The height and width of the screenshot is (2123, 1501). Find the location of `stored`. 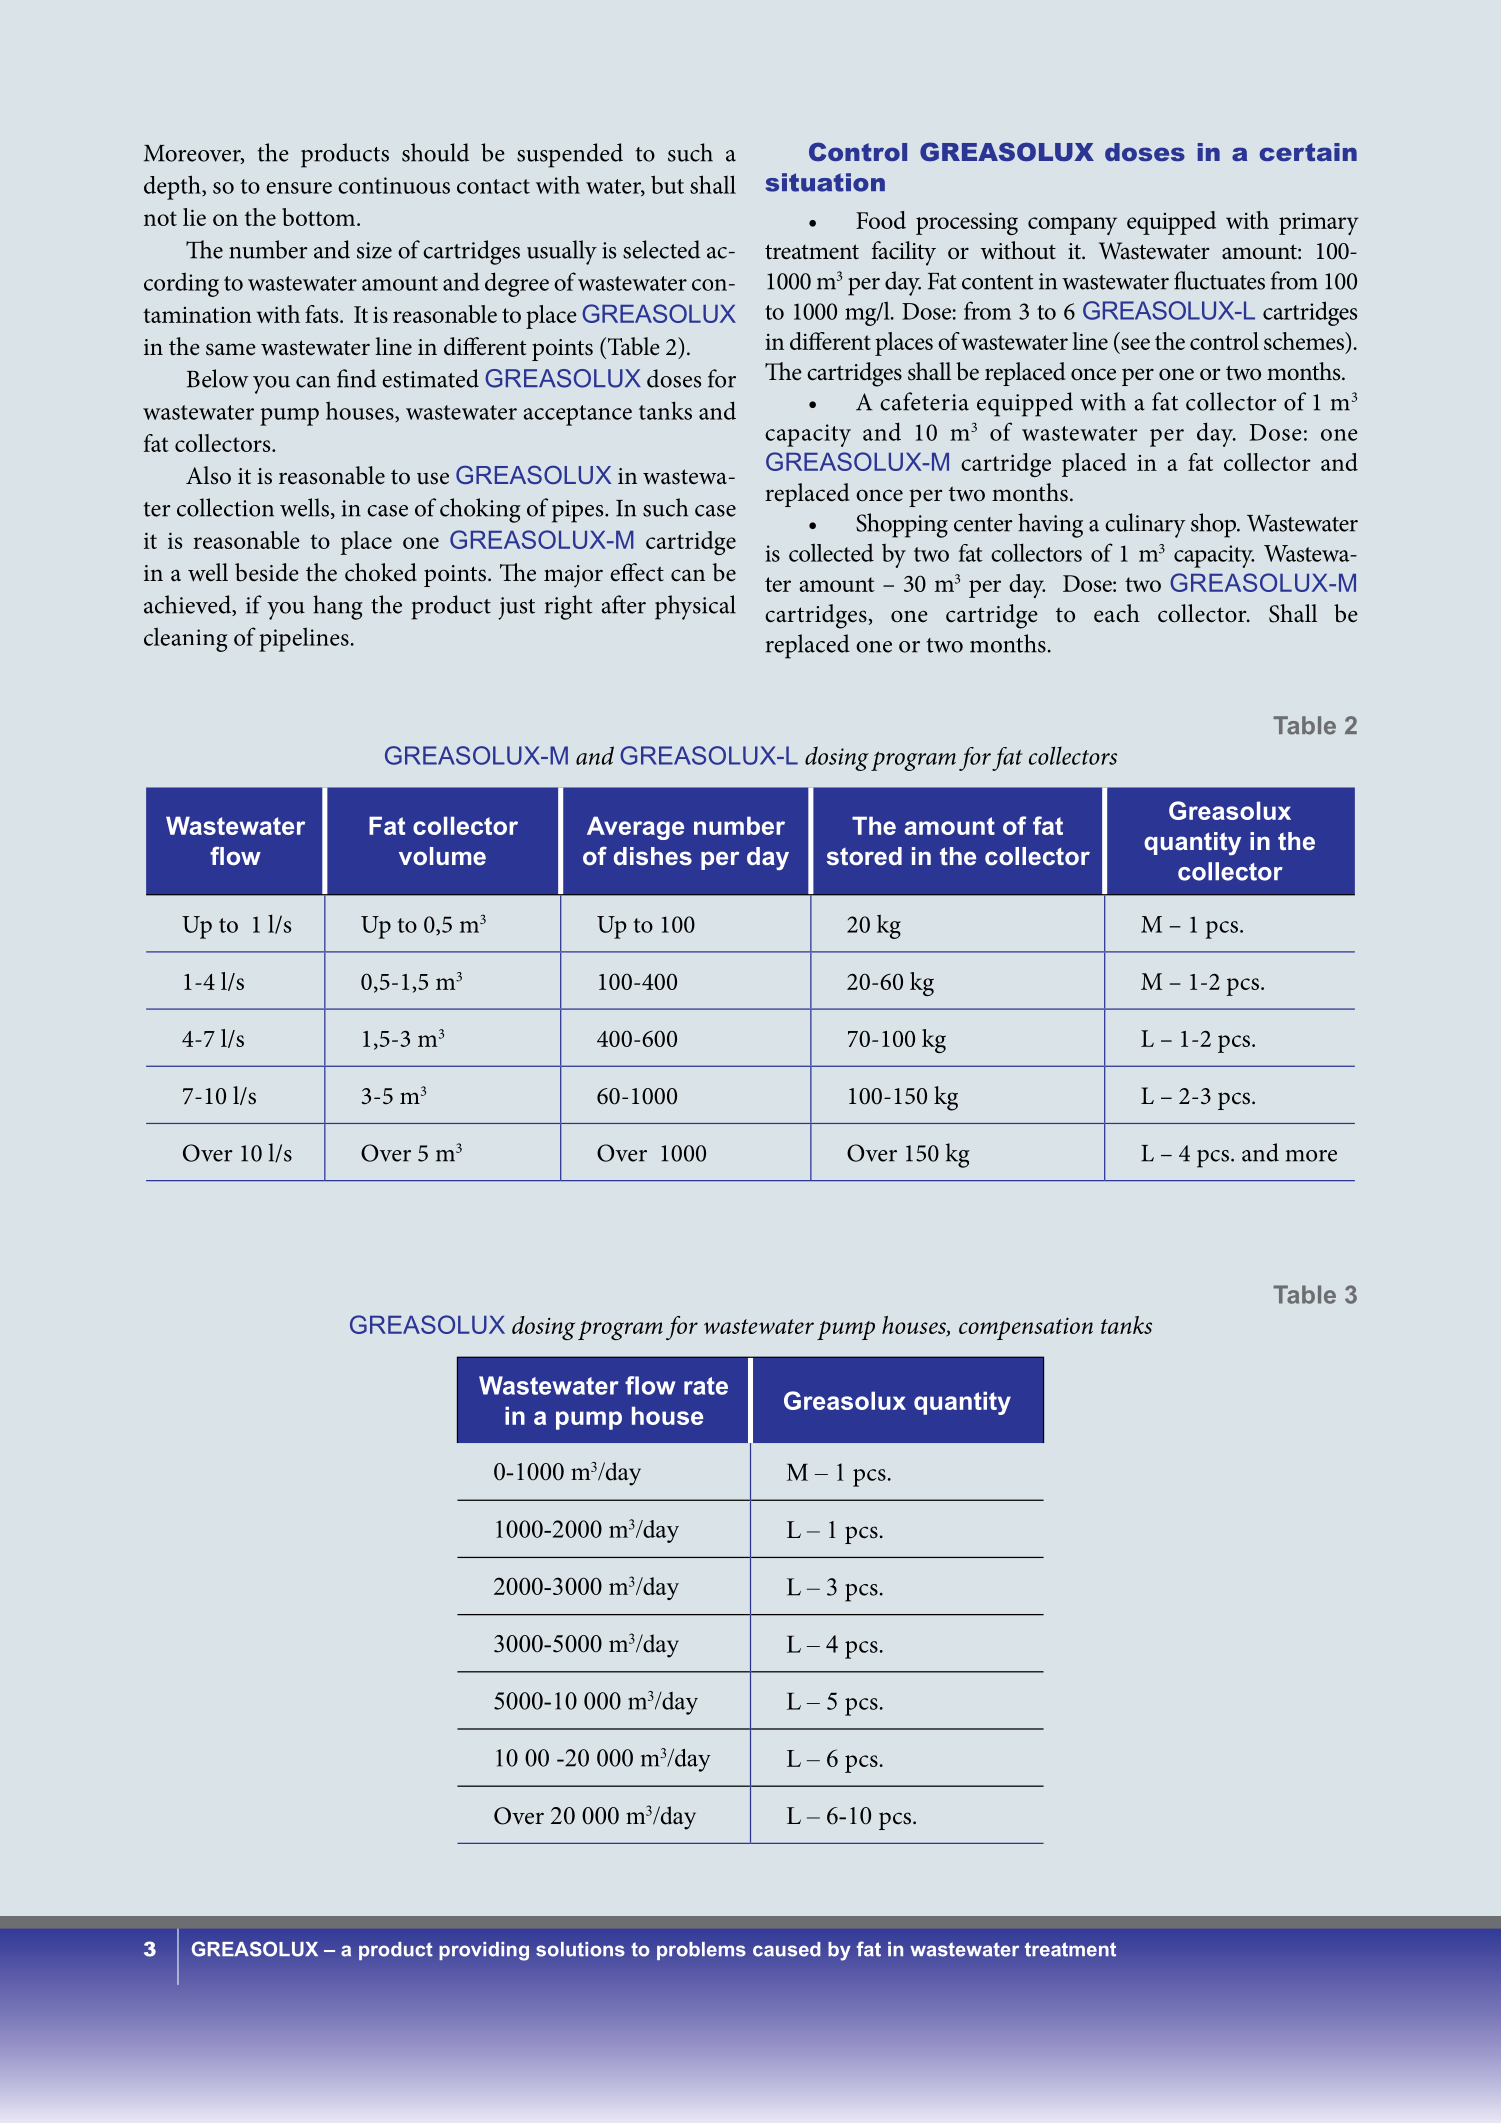

stored is located at coordinates (864, 856).
